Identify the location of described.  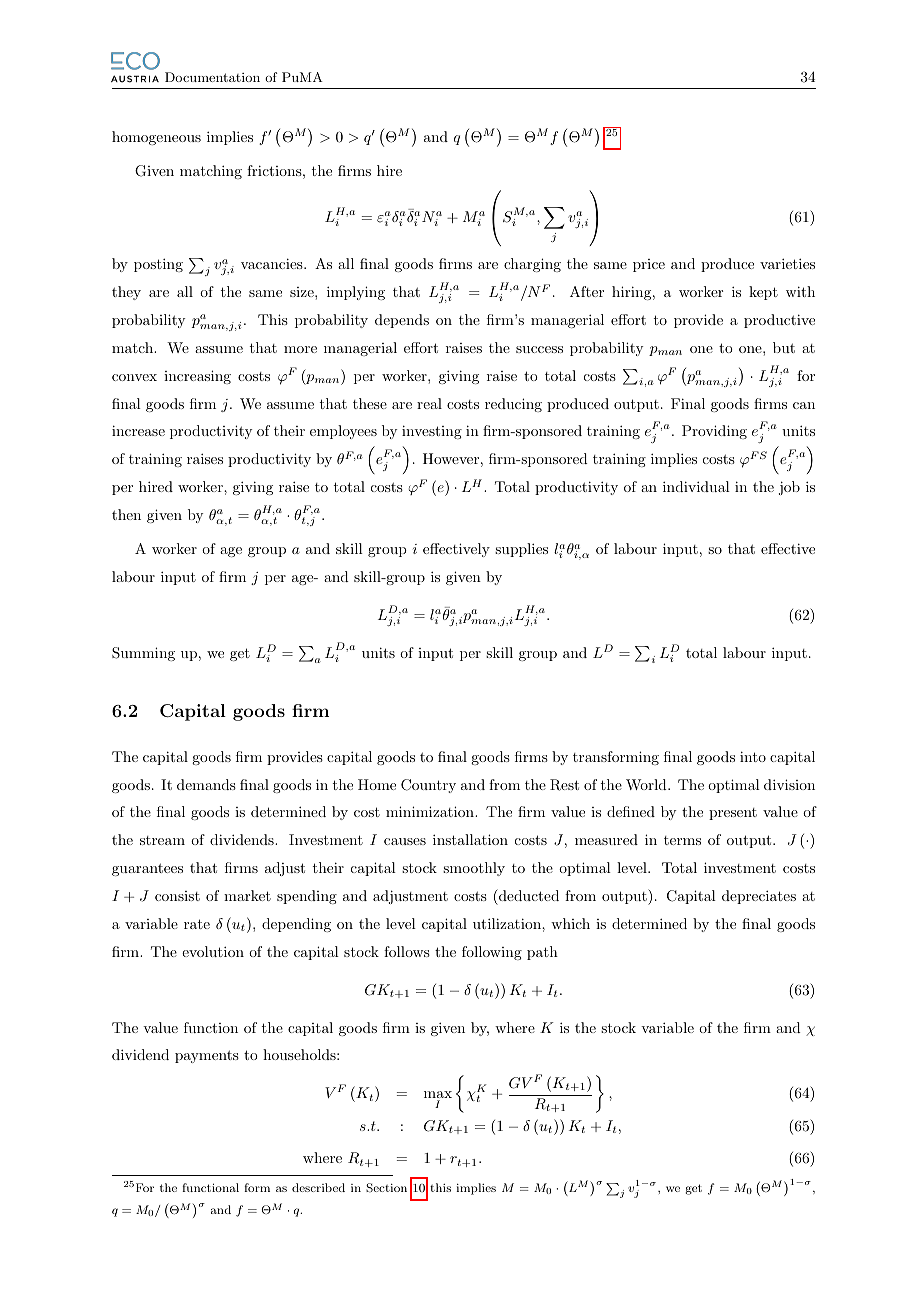
(318, 1187).
